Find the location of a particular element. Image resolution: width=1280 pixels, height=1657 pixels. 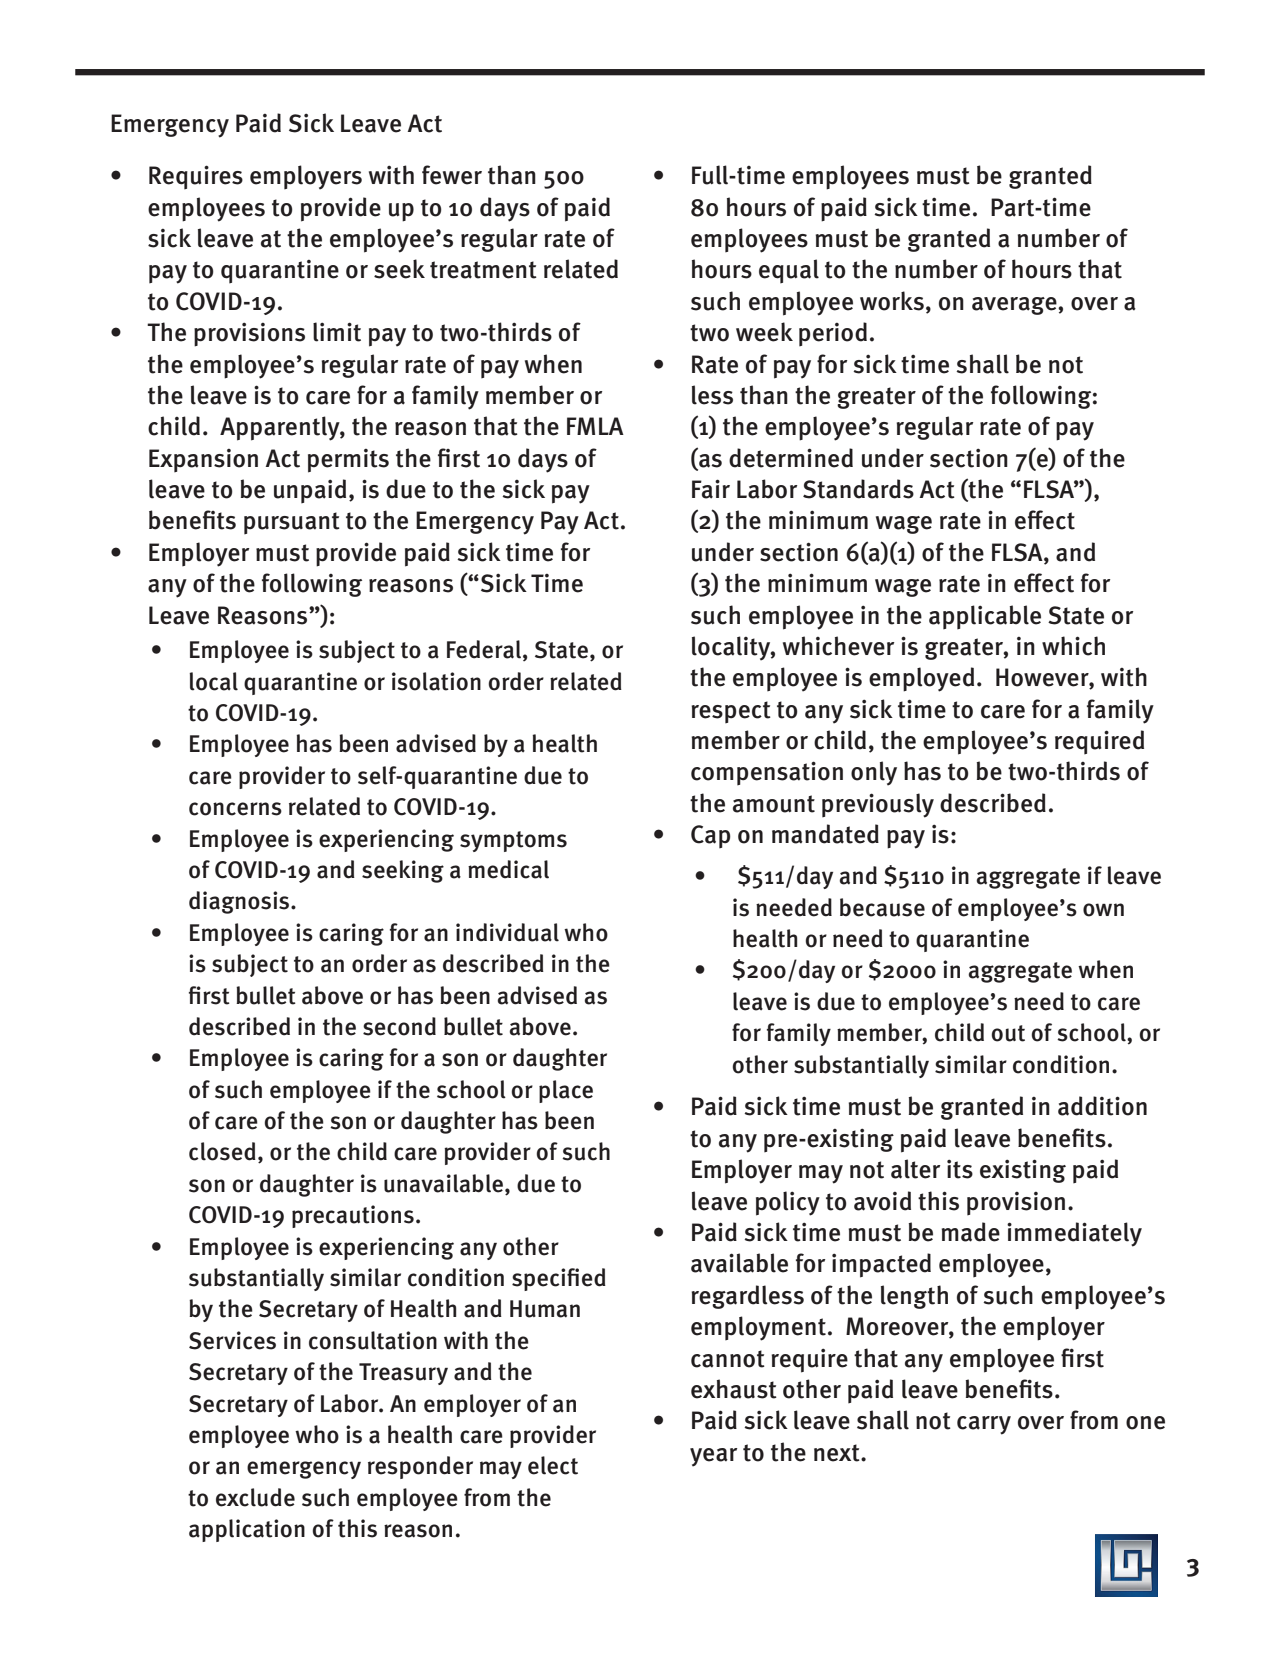

average is located at coordinates (1015, 306).
